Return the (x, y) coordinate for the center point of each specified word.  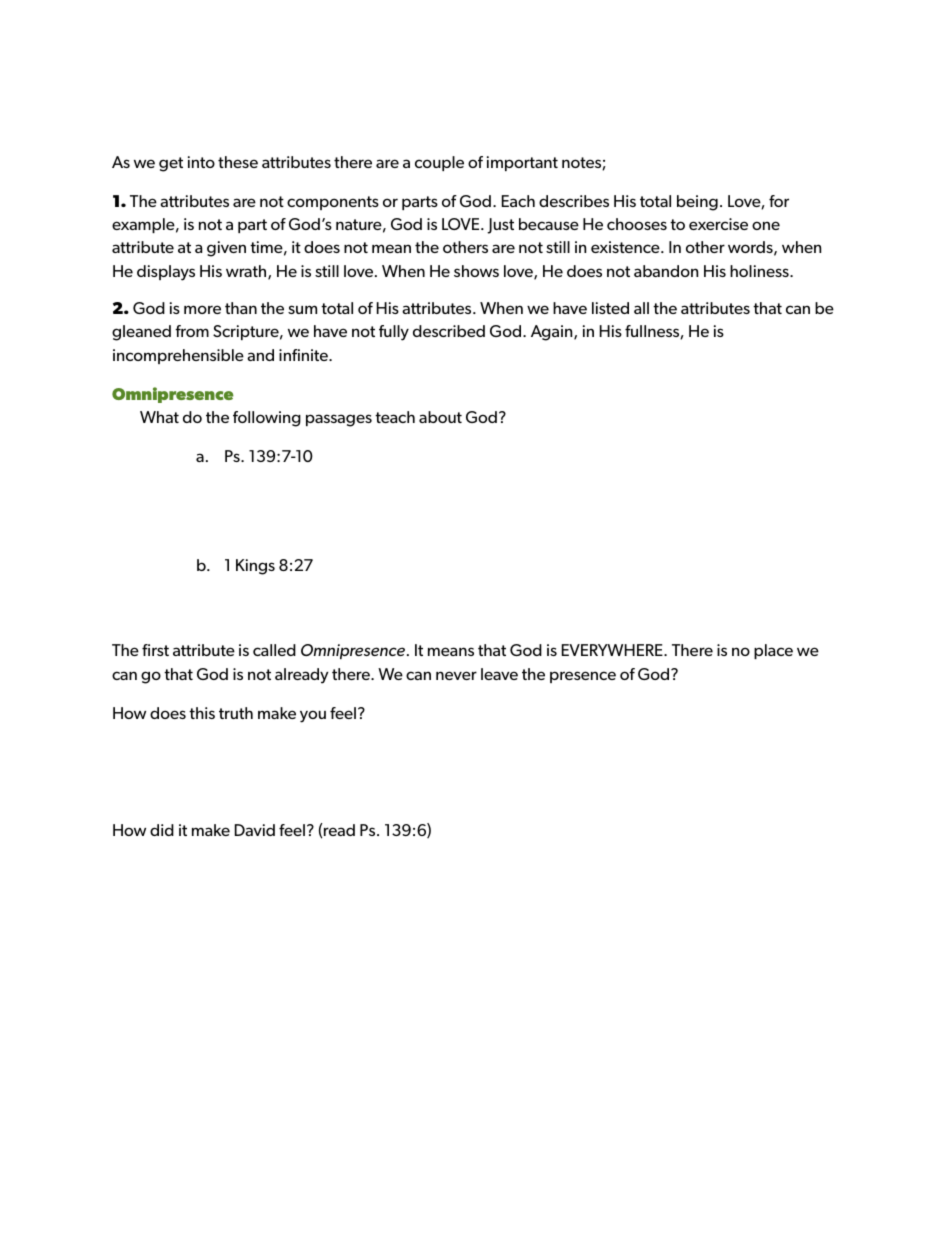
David (255, 830)
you (313, 716)
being (697, 203)
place (773, 651)
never (456, 675)
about (440, 417)
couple (439, 163)
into (201, 162)
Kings (255, 567)
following (267, 419)
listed (610, 308)
